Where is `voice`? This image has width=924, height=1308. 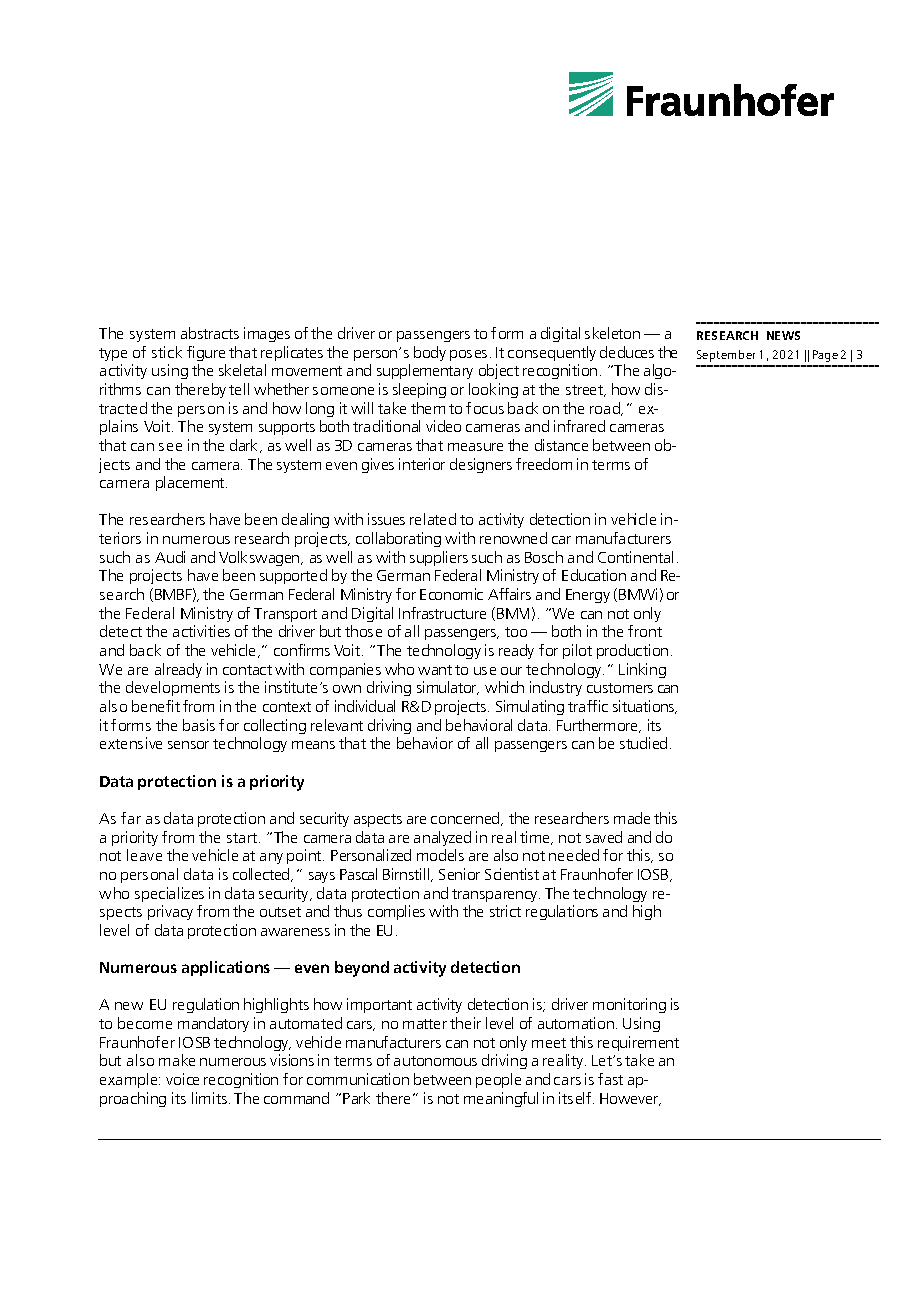
voice is located at coordinates (182, 1079).
